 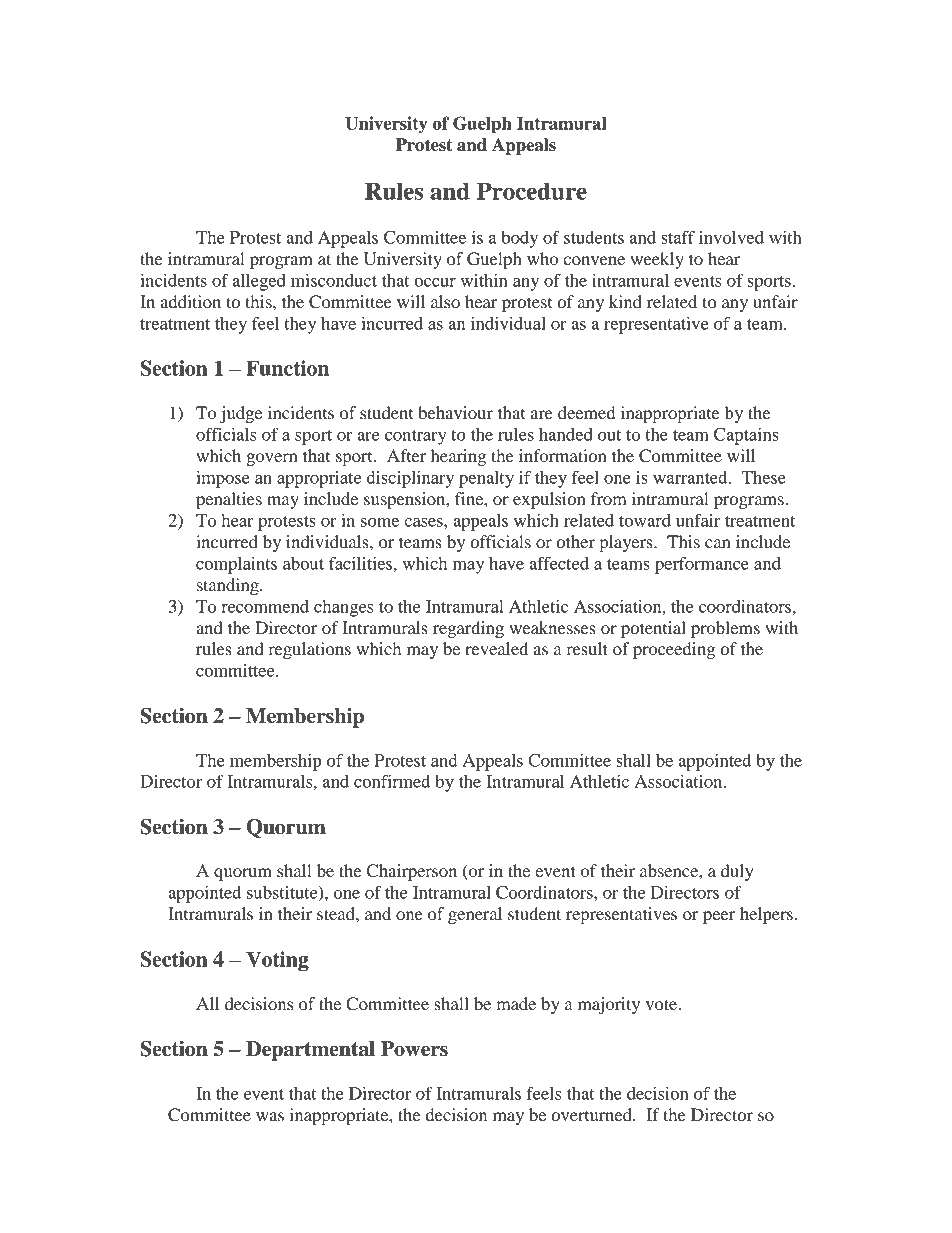 I want to click on duly, so click(x=737, y=872).
